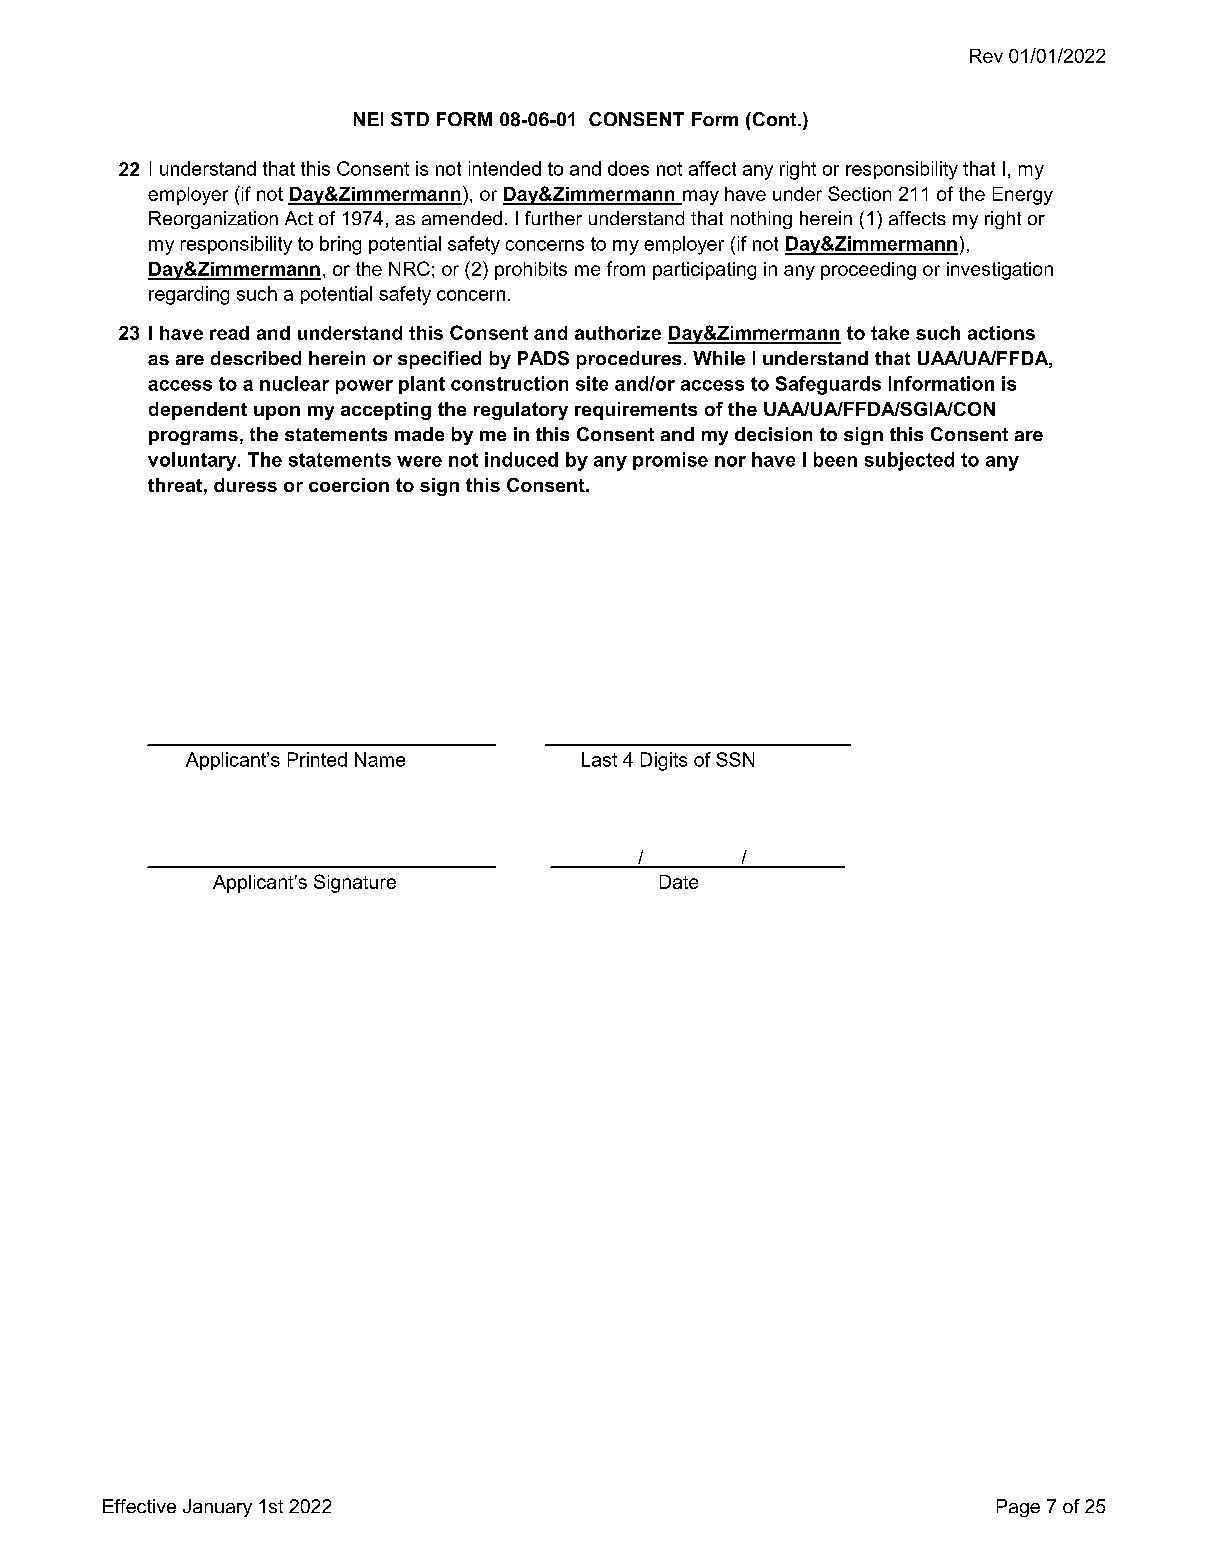  I want to click on does, so click(628, 168).
